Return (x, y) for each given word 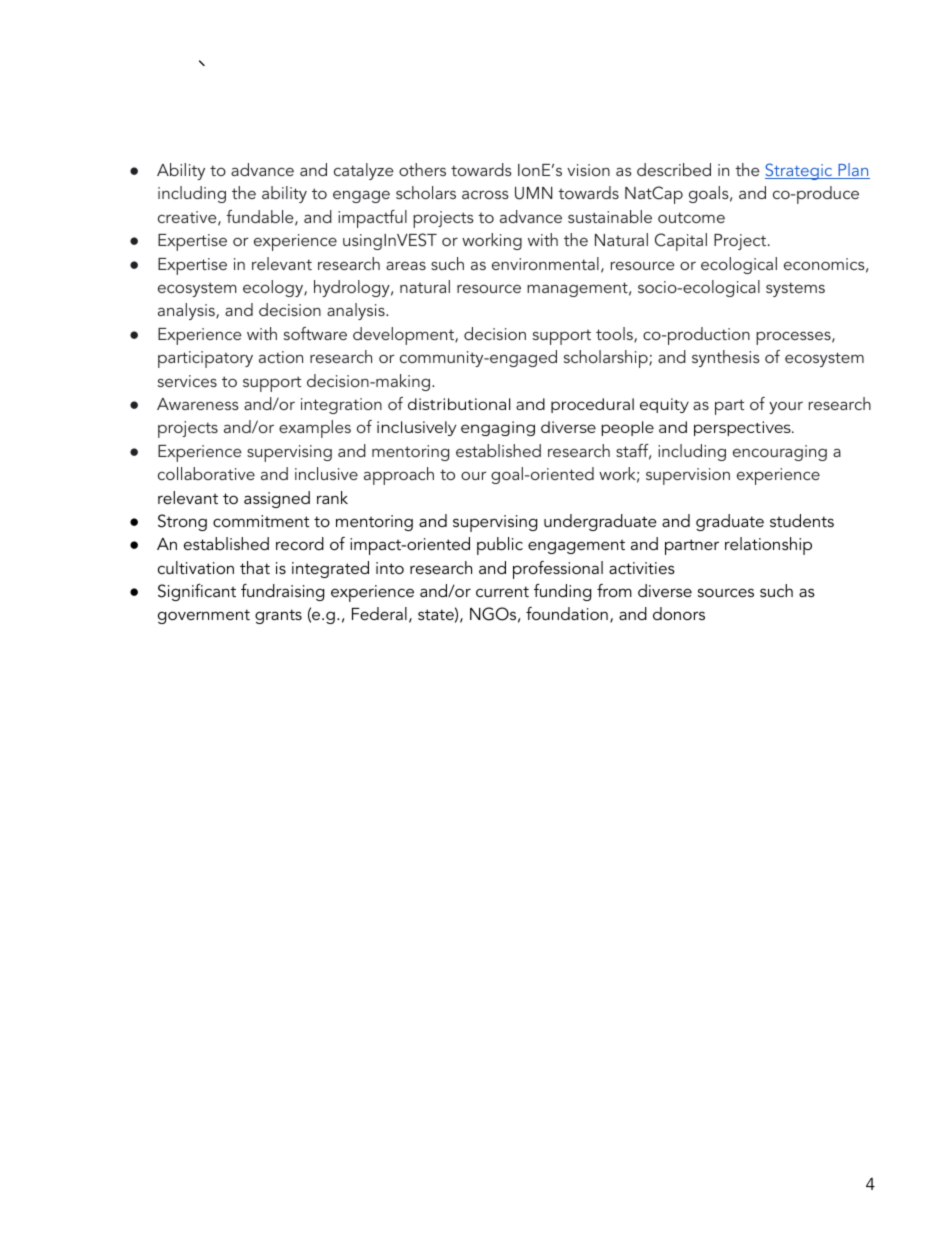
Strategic (800, 171)
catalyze (363, 171)
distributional (459, 404)
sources (726, 592)
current (502, 591)
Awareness (198, 404)
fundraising (282, 592)
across (485, 194)
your (786, 407)
